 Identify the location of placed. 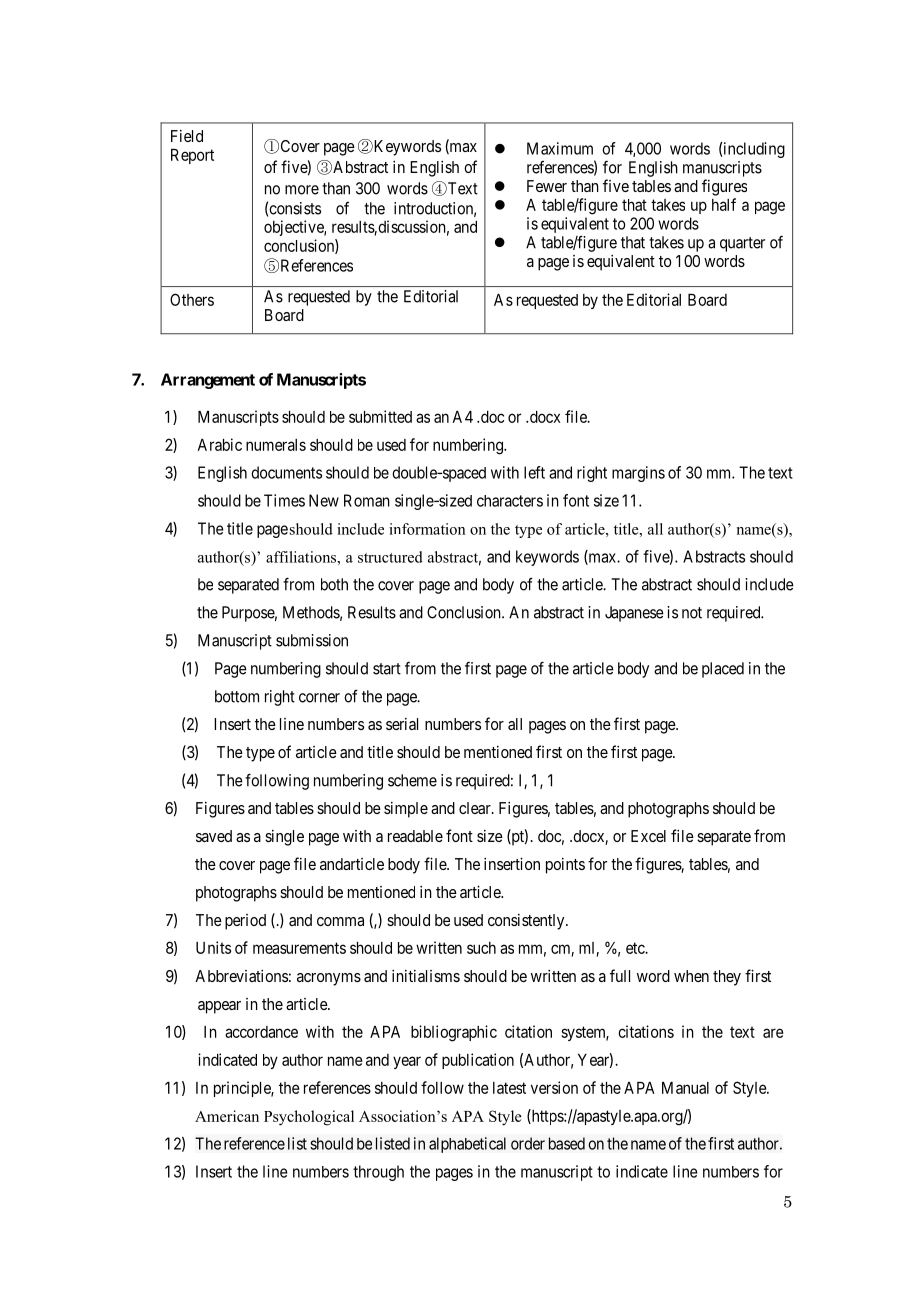
(723, 670).
